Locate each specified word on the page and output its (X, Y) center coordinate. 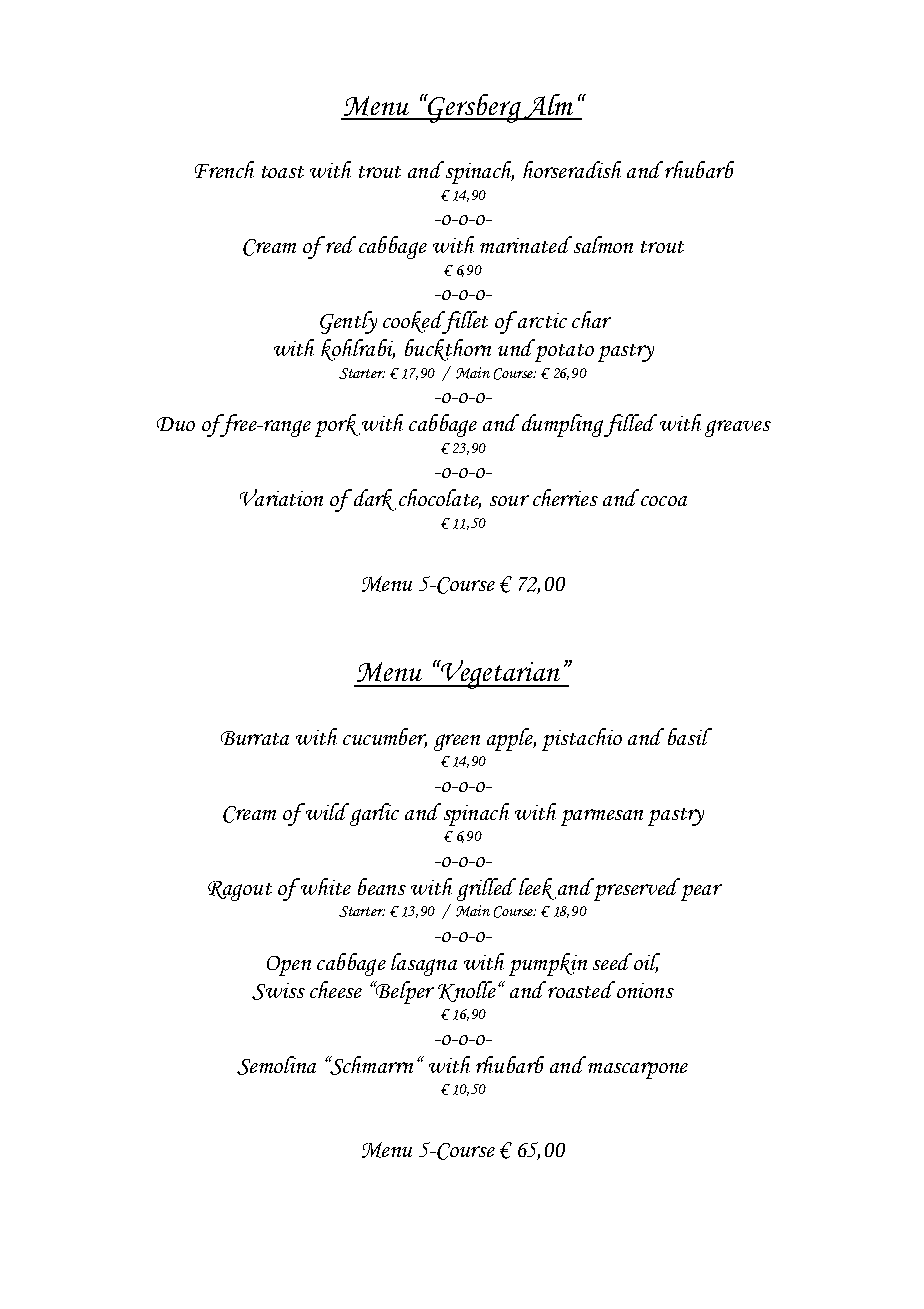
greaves (738, 428)
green (457, 742)
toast (283, 172)
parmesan (602, 817)
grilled (486, 889)
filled (630, 425)
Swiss (278, 991)
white (325, 886)
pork (337, 425)
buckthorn (448, 350)
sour (509, 500)
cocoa (664, 501)
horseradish (572, 169)
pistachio (582, 739)
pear (701, 892)
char (591, 319)
